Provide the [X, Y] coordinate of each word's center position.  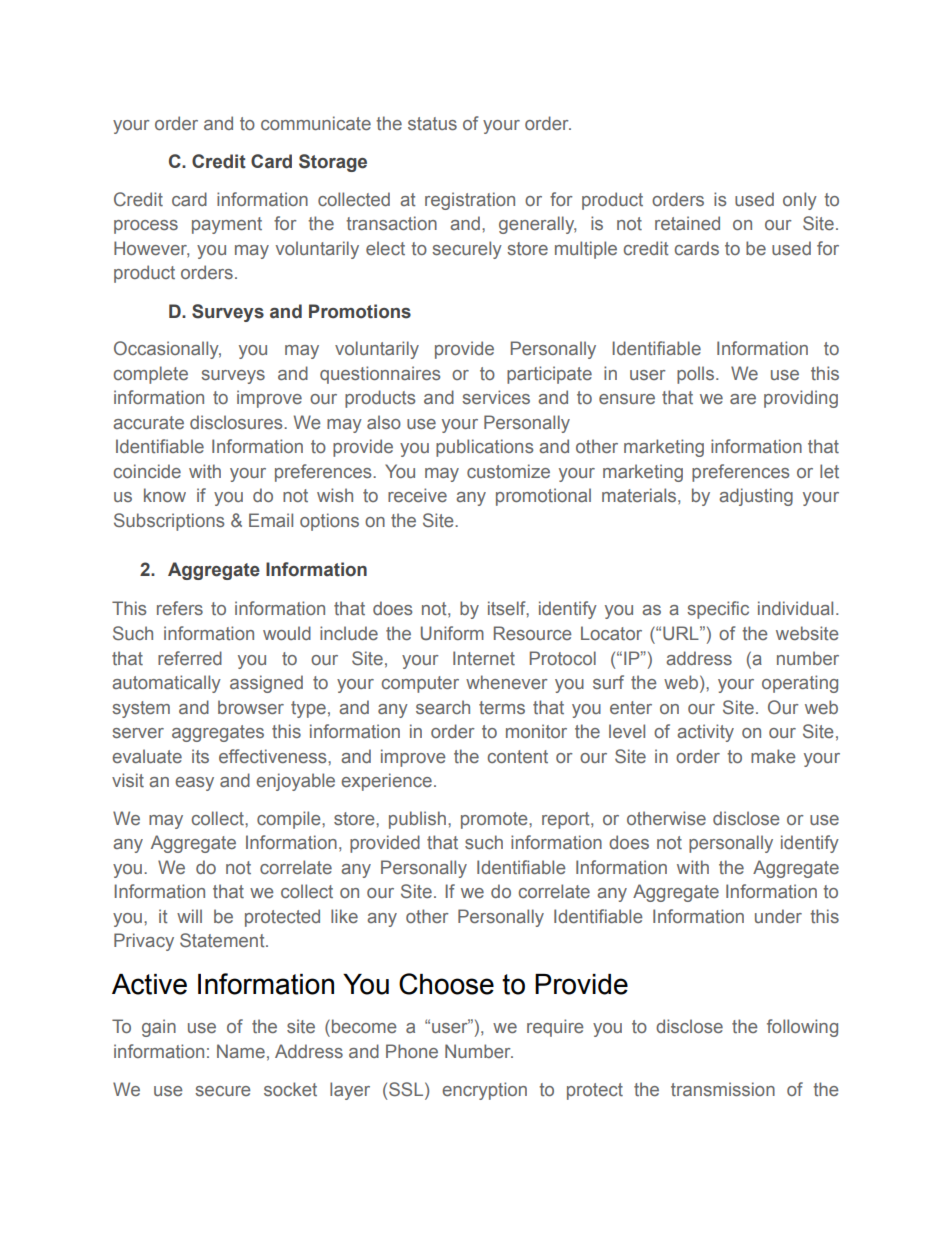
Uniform [452, 633]
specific [718, 610]
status [432, 123]
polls [697, 375]
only [800, 201]
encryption [484, 1091]
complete [151, 375]
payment [227, 225]
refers [180, 608]
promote [495, 820]
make [773, 756]
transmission [723, 1089]
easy [194, 784]
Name [241, 1051]
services [496, 397]
